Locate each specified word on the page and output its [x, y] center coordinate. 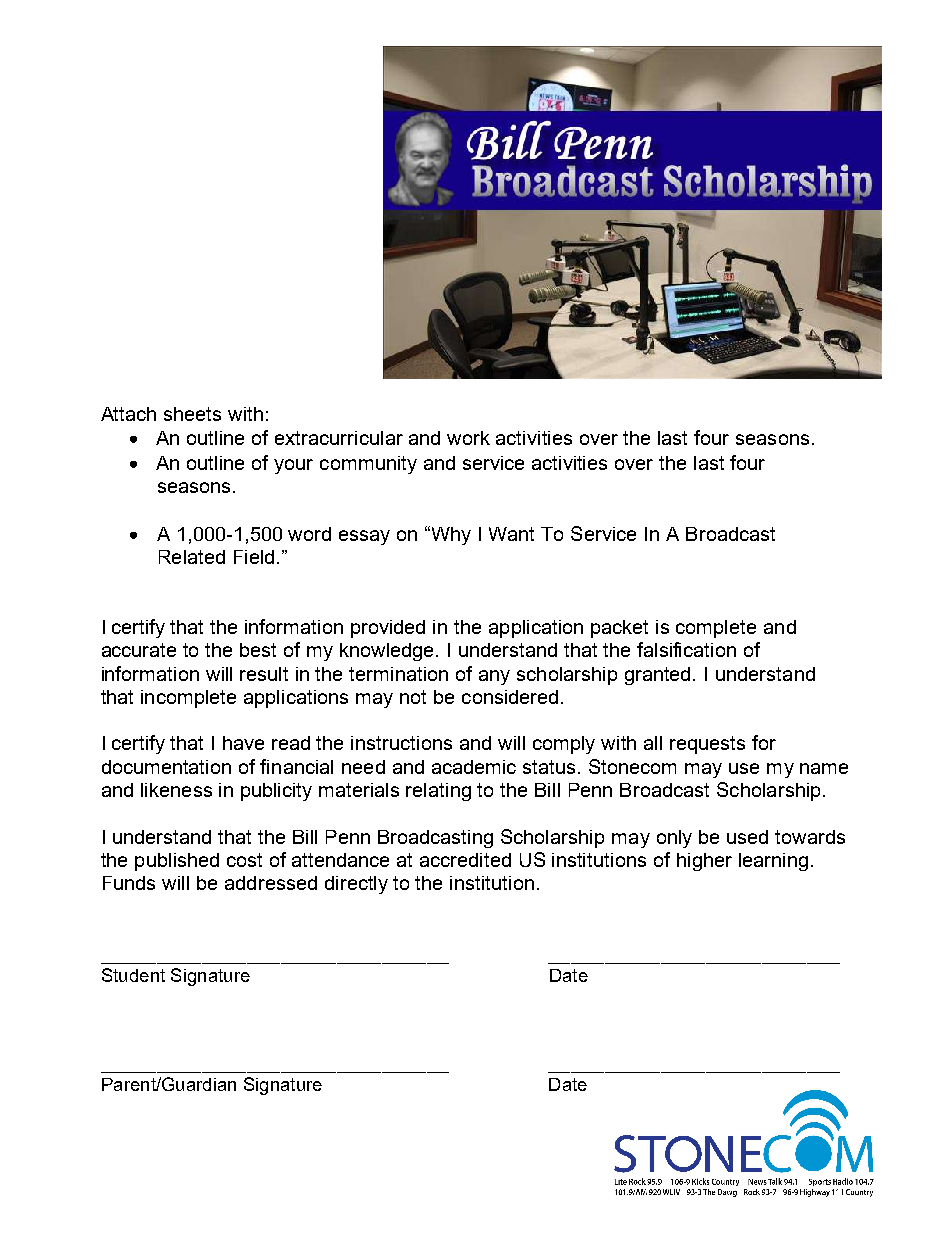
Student [133, 975]
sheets [192, 414]
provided [388, 629]
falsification [686, 649]
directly [356, 885]
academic [474, 767]
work [468, 438]
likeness [176, 790]
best [258, 650]
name [824, 768]
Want [511, 534]
